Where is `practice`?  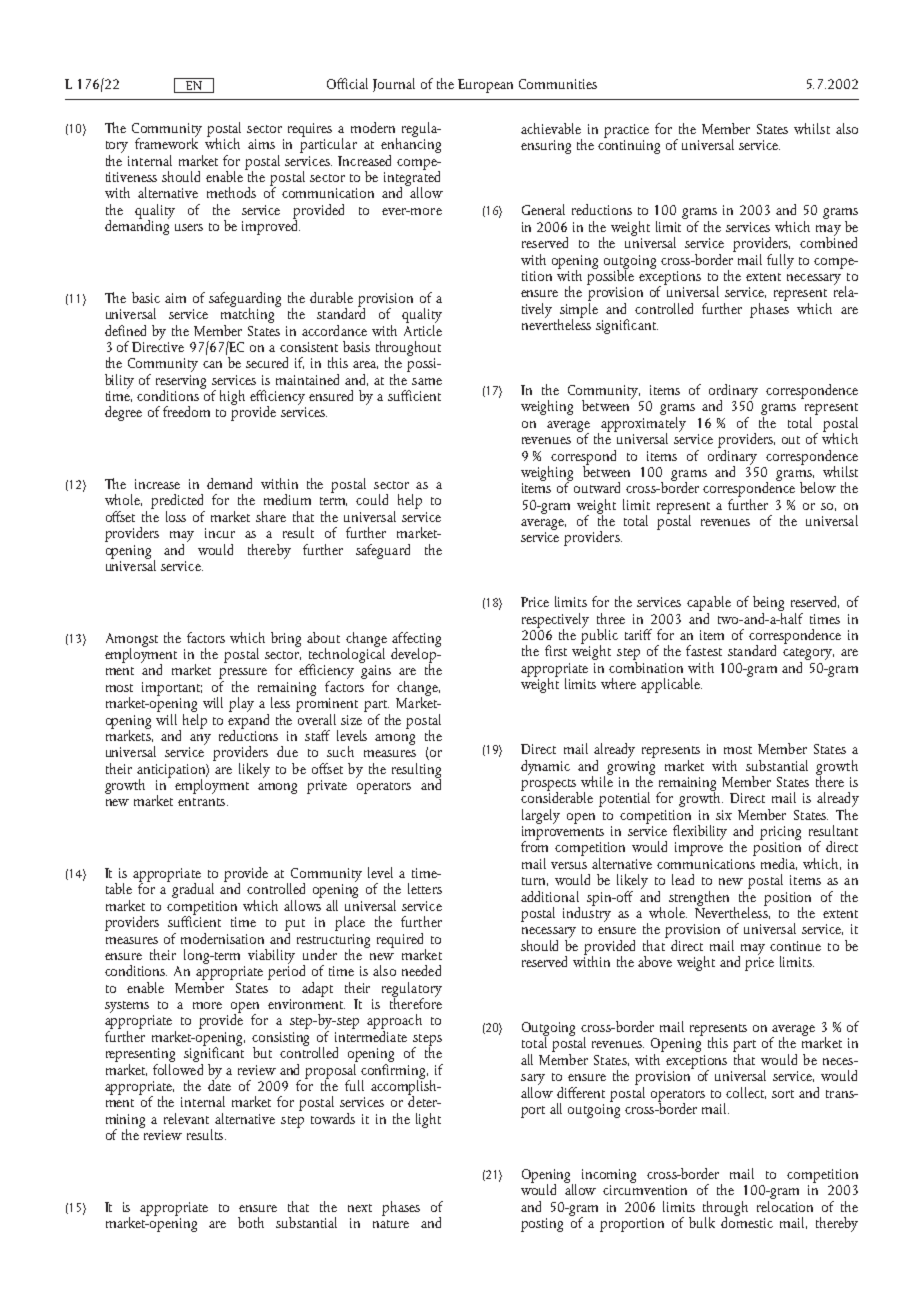 practice is located at coordinates (626, 131).
